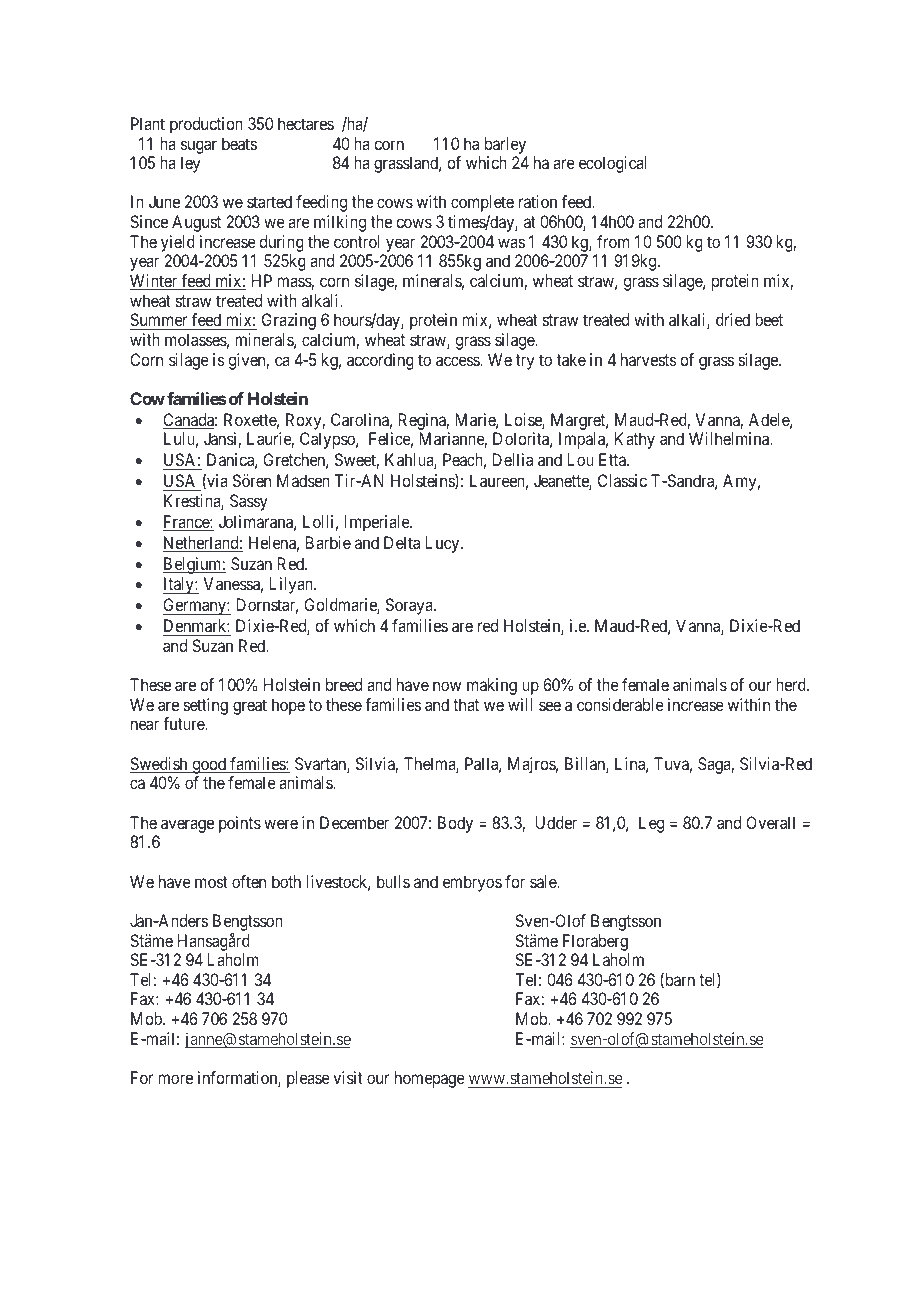 The image size is (924, 1308). I want to click on Kathy, so click(635, 440).
